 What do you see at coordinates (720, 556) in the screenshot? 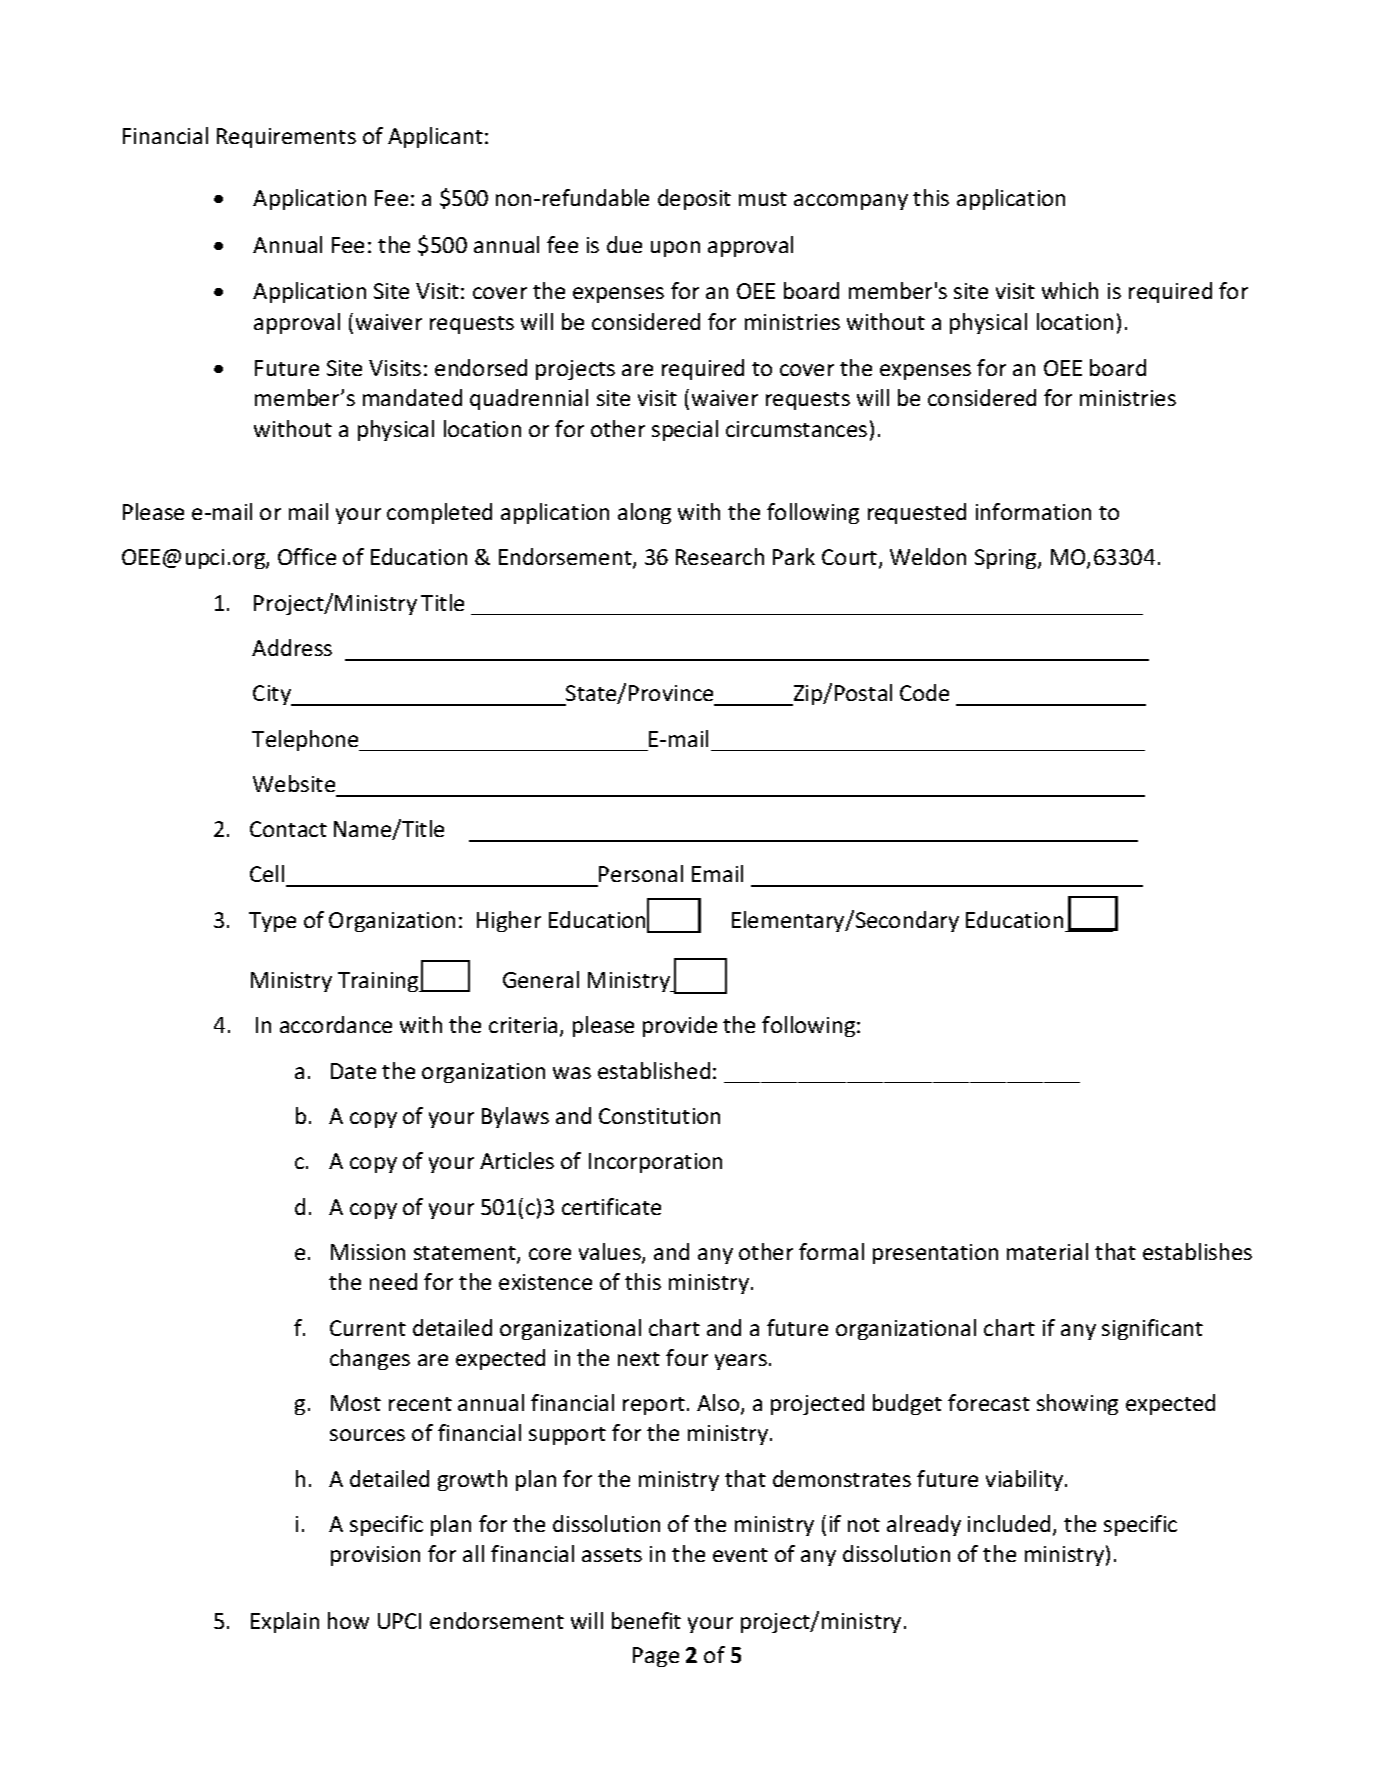
I see `Research` at bounding box center [720, 556].
